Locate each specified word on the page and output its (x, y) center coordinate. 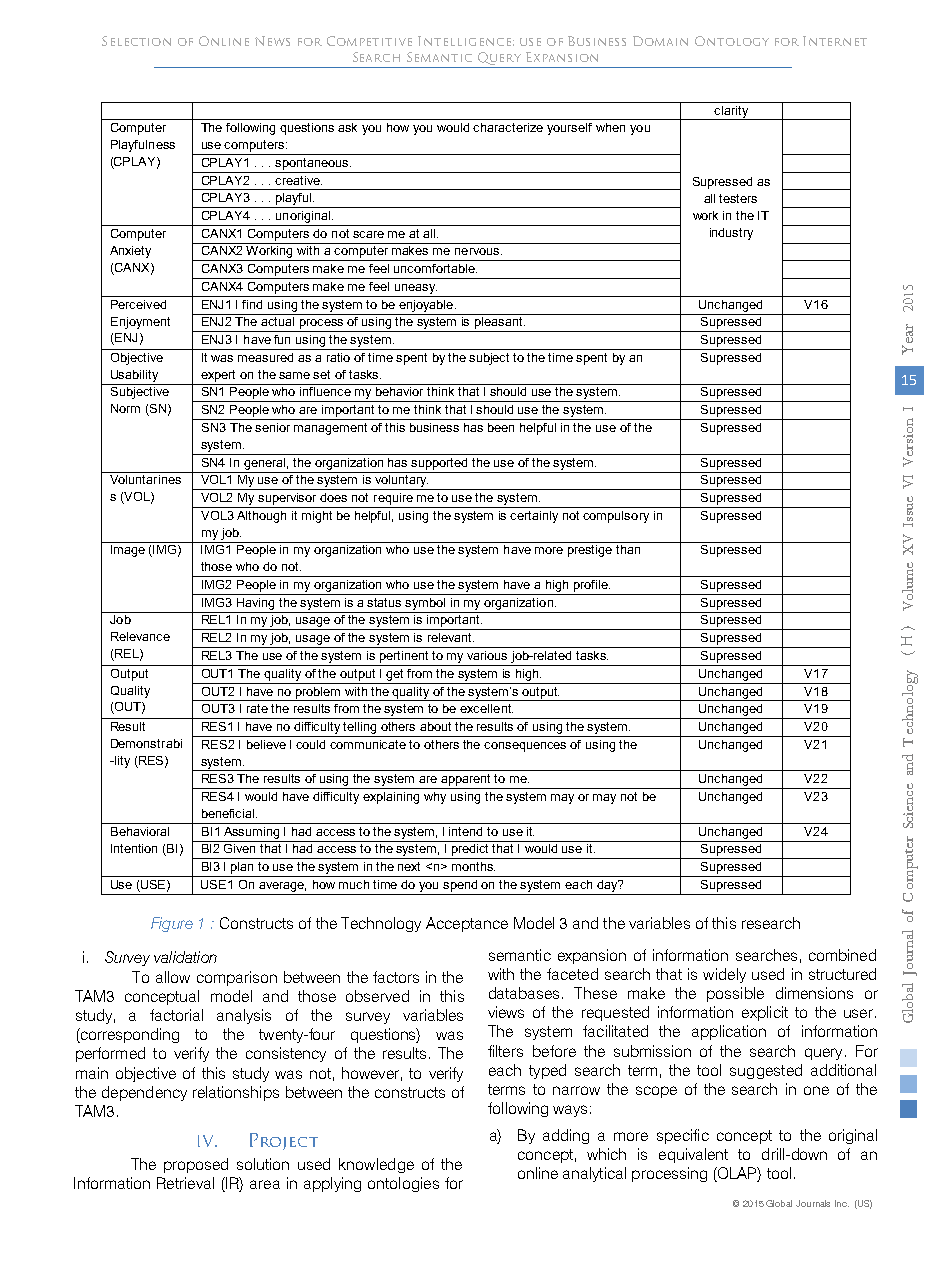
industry (731, 234)
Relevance (140, 636)
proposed (196, 1165)
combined (842, 955)
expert (218, 376)
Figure (172, 924)
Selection (136, 41)
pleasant (499, 321)
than (628, 549)
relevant (451, 637)
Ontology (732, 41)
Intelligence (464, 41)
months (473, 866)
